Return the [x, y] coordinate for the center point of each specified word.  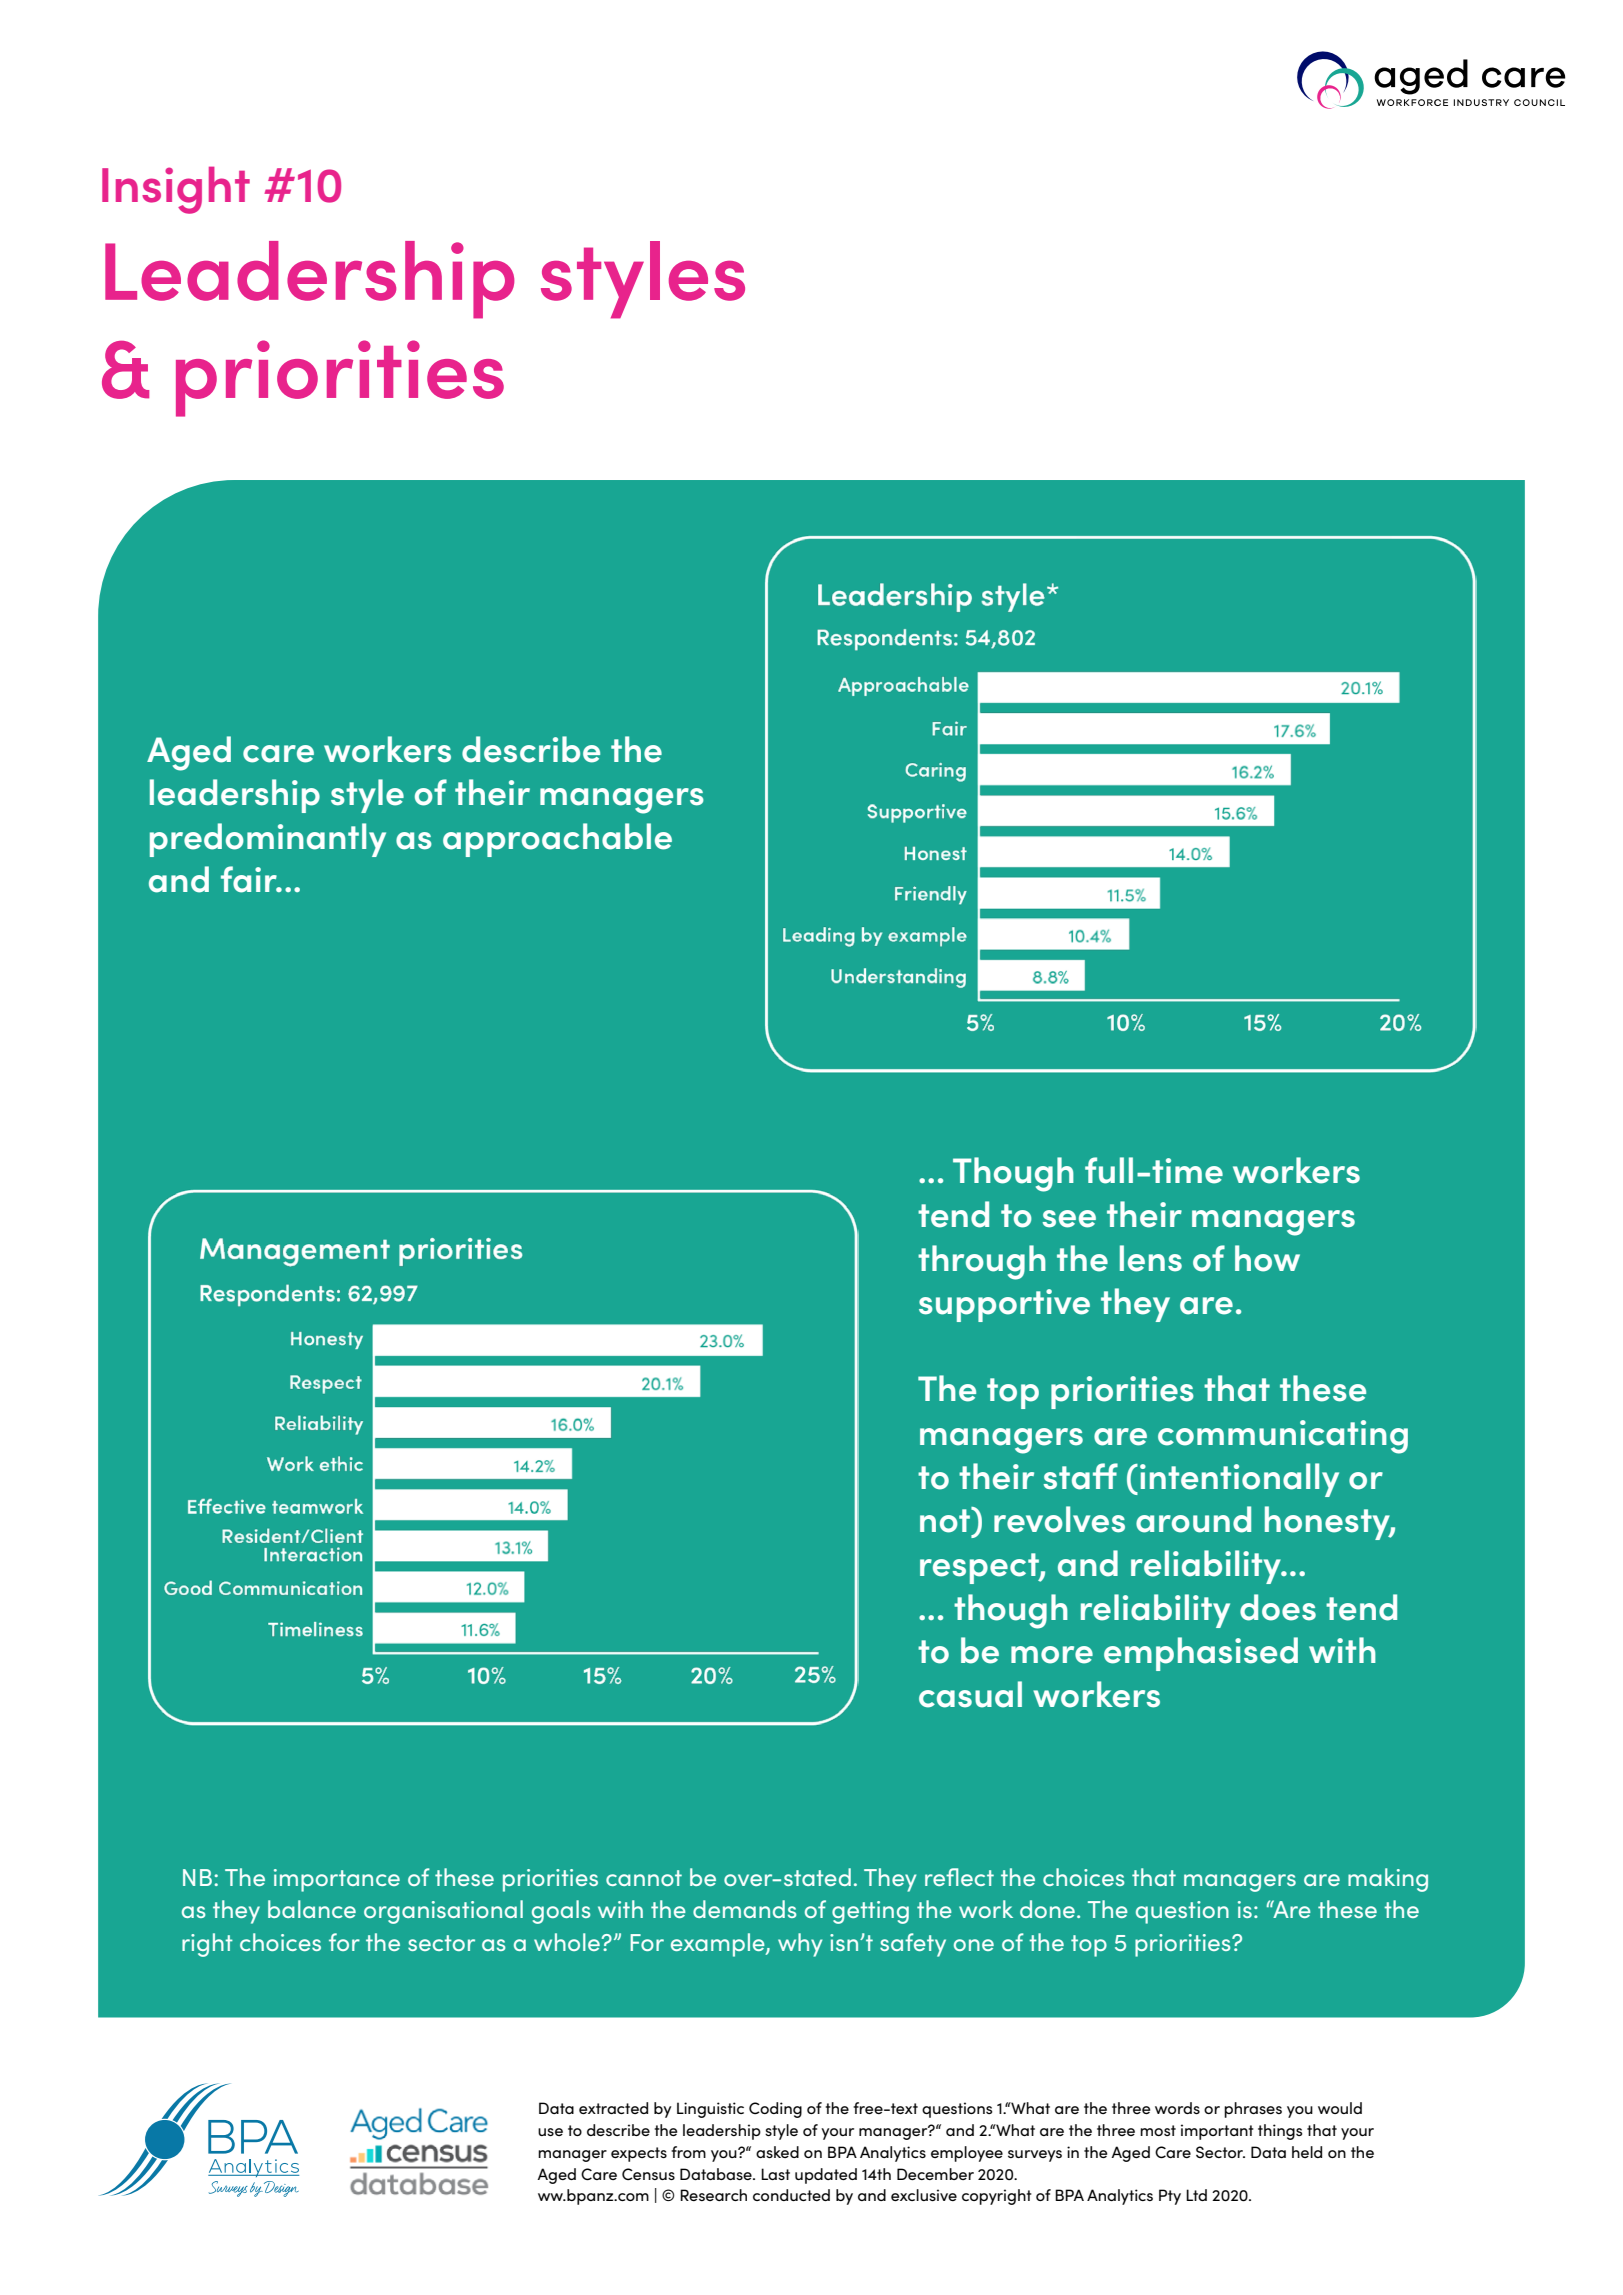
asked [777, 2152]
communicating [1283, 1437]
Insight [176, 190]
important [1217, 2132]
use [550, 2132]
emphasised [1201, 1654]
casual [970, 1694]
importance [337, 1880]
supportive [1004, 1305]
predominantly [268, 840]
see [1069, 1219]
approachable [557, 840]
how [1267, 1258]
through [982, 1262]
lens [1151, 1258]
